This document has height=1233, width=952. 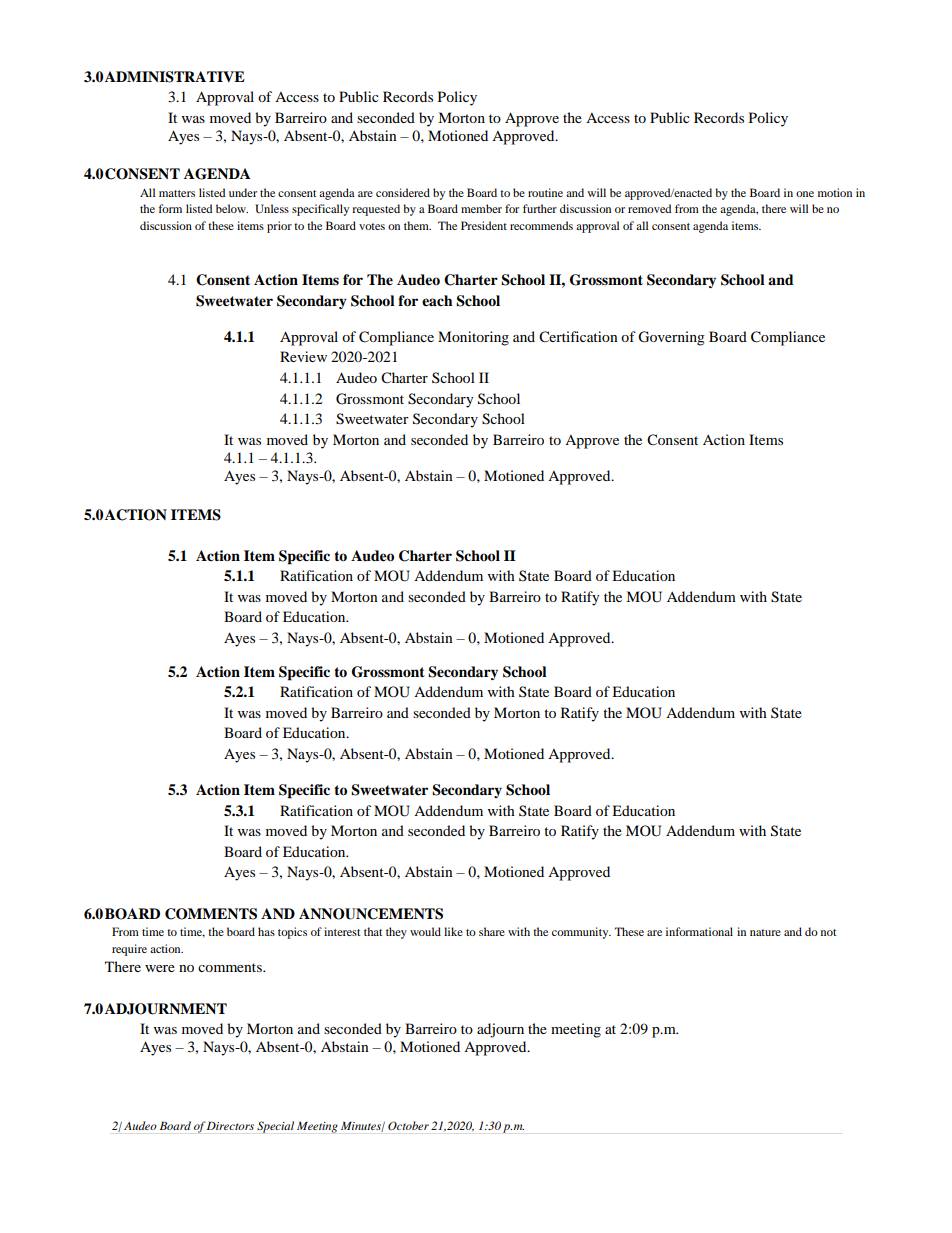 I want to click on October, so click(x=408, y=1126).
